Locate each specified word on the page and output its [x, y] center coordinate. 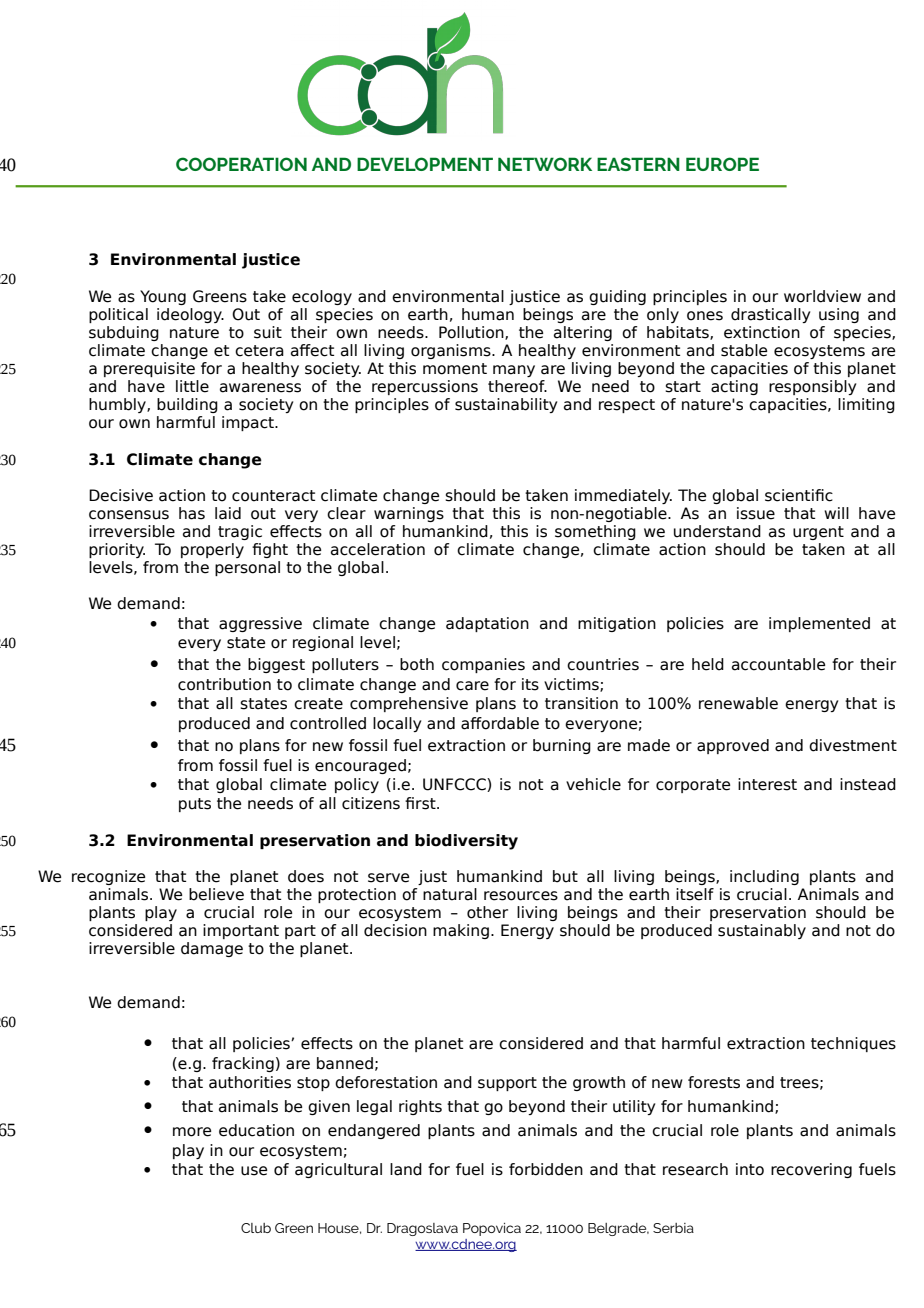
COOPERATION [241, 164]
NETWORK [545, 164]
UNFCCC [455, 785]
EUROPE [722, 164]
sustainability [506, 405]
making [461, 931]
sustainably [762, 931]
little [192, 386]
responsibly [812, 387]
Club [256, 1228]
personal [247, 568]
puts [195, 805]
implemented [819, 624]
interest [767, 784]
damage [212, 949]
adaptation [487, 624]
